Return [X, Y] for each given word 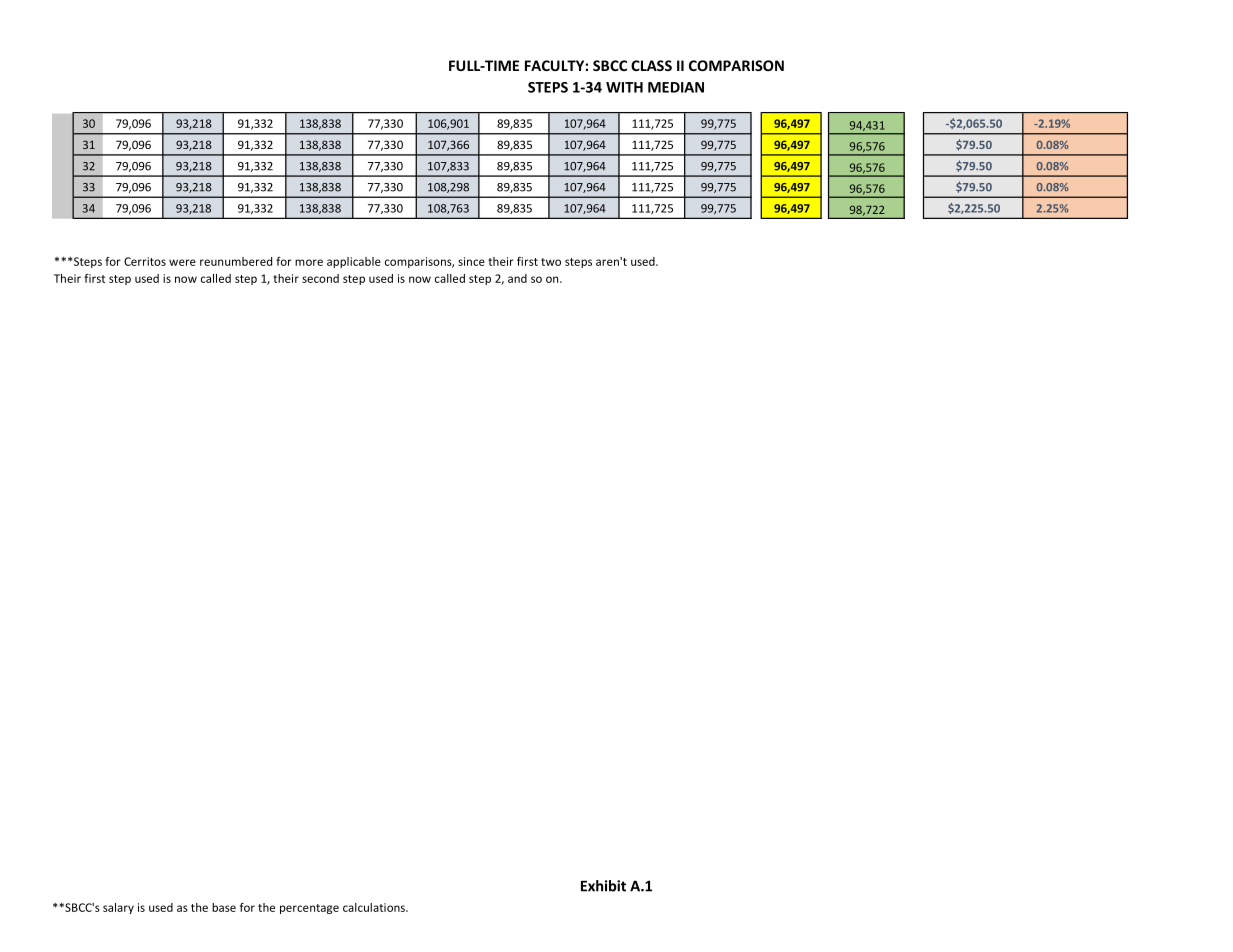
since [471, 261]
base [224, 907]
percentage [309, 909]
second [320, 278]
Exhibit [603, 886]
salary [118, 908]
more [309, 262]
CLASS [651, 65]
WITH [624, 87]
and [517, 278]
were [182, 262]
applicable [354, 262]
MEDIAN [676, 87]
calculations [375, 907]
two [551, 262]
